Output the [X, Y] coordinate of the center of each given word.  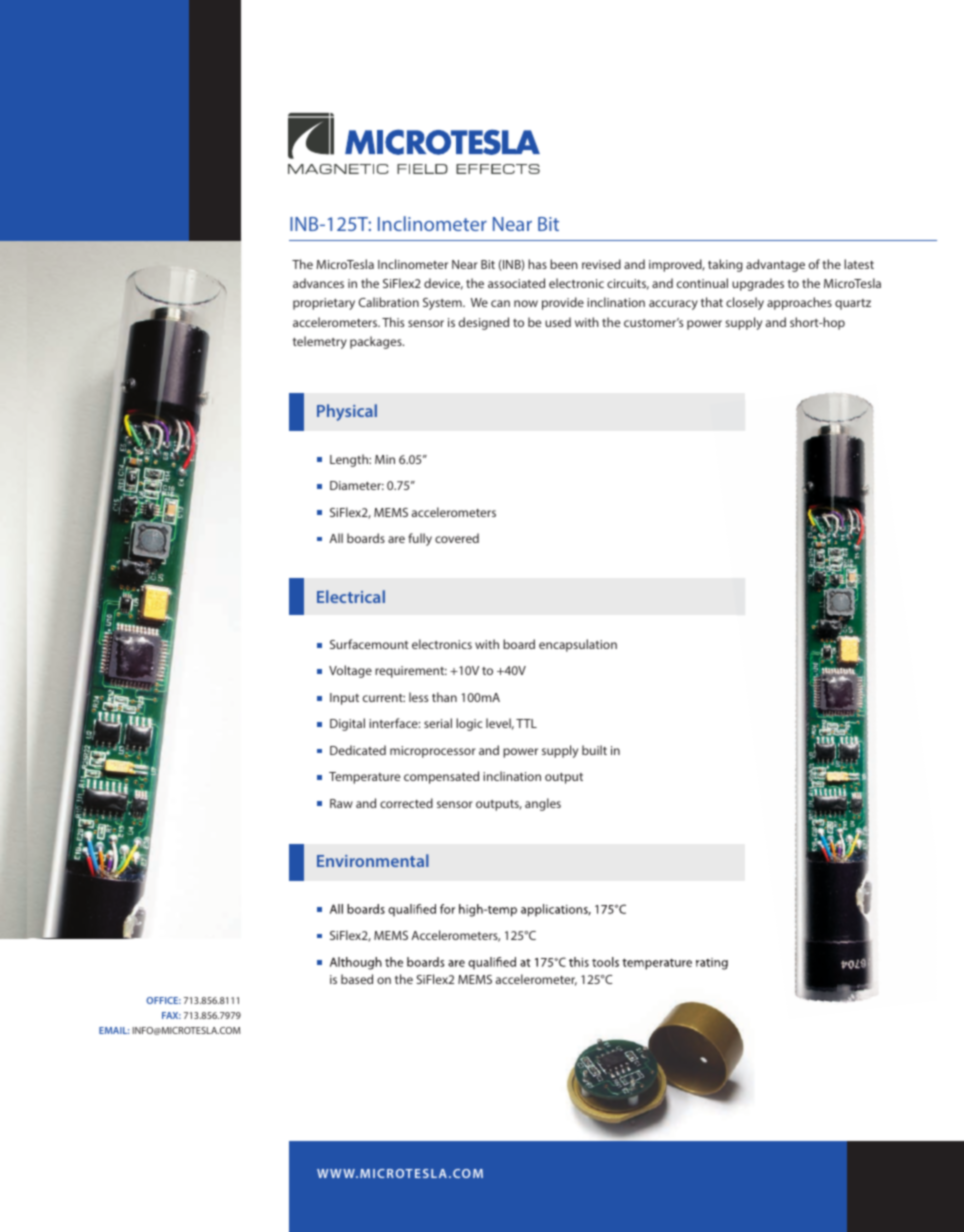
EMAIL [114, 1030]
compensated [441, 777]
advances [318, 283]
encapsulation [578, 645]
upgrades [758, 284]
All [336, 538]
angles [543, 804]
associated [516, 283]
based [357, 979]
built [594, 750]
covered [457, 538]
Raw [341, 803]
